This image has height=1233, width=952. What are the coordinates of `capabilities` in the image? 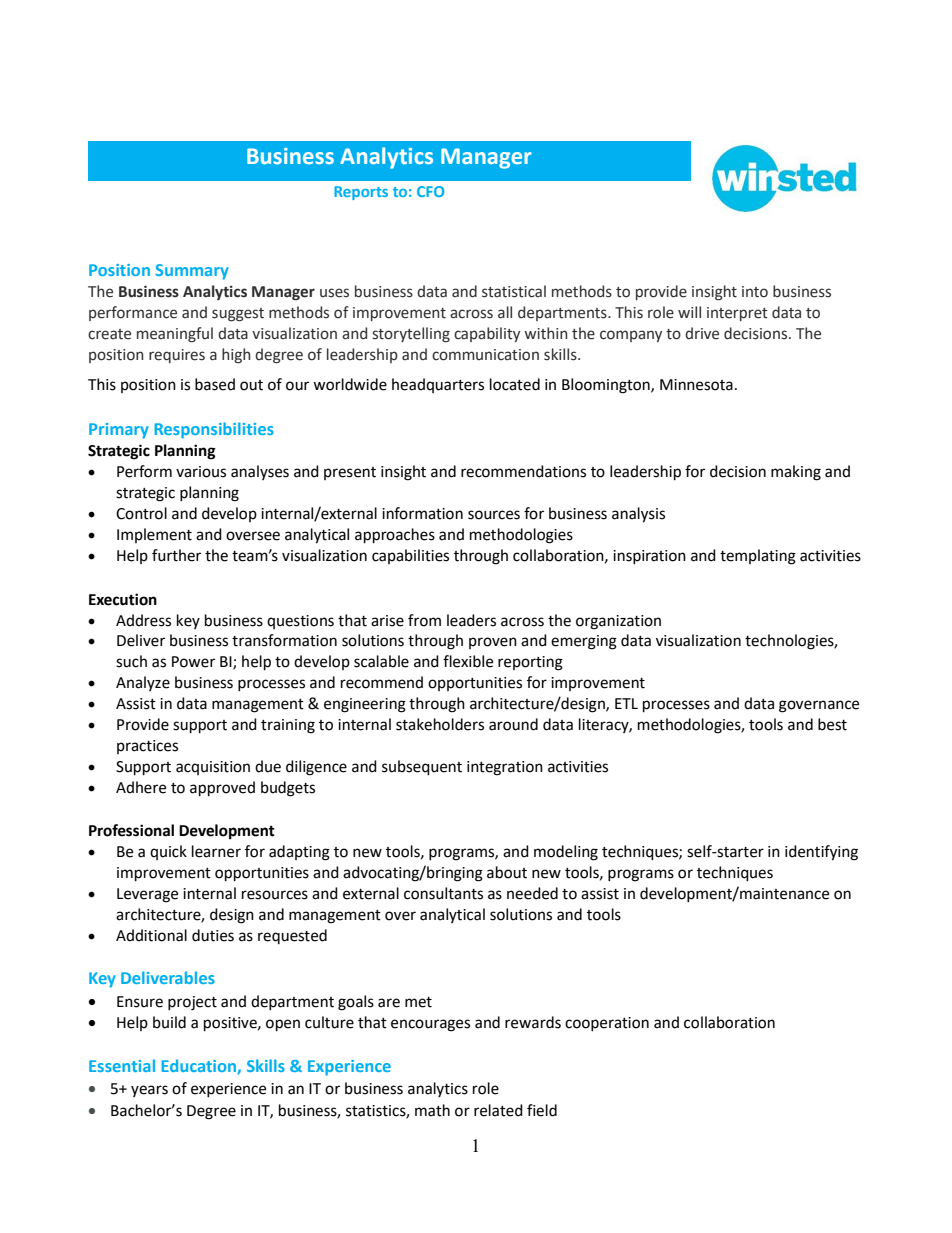 It's located at (410, 556).
